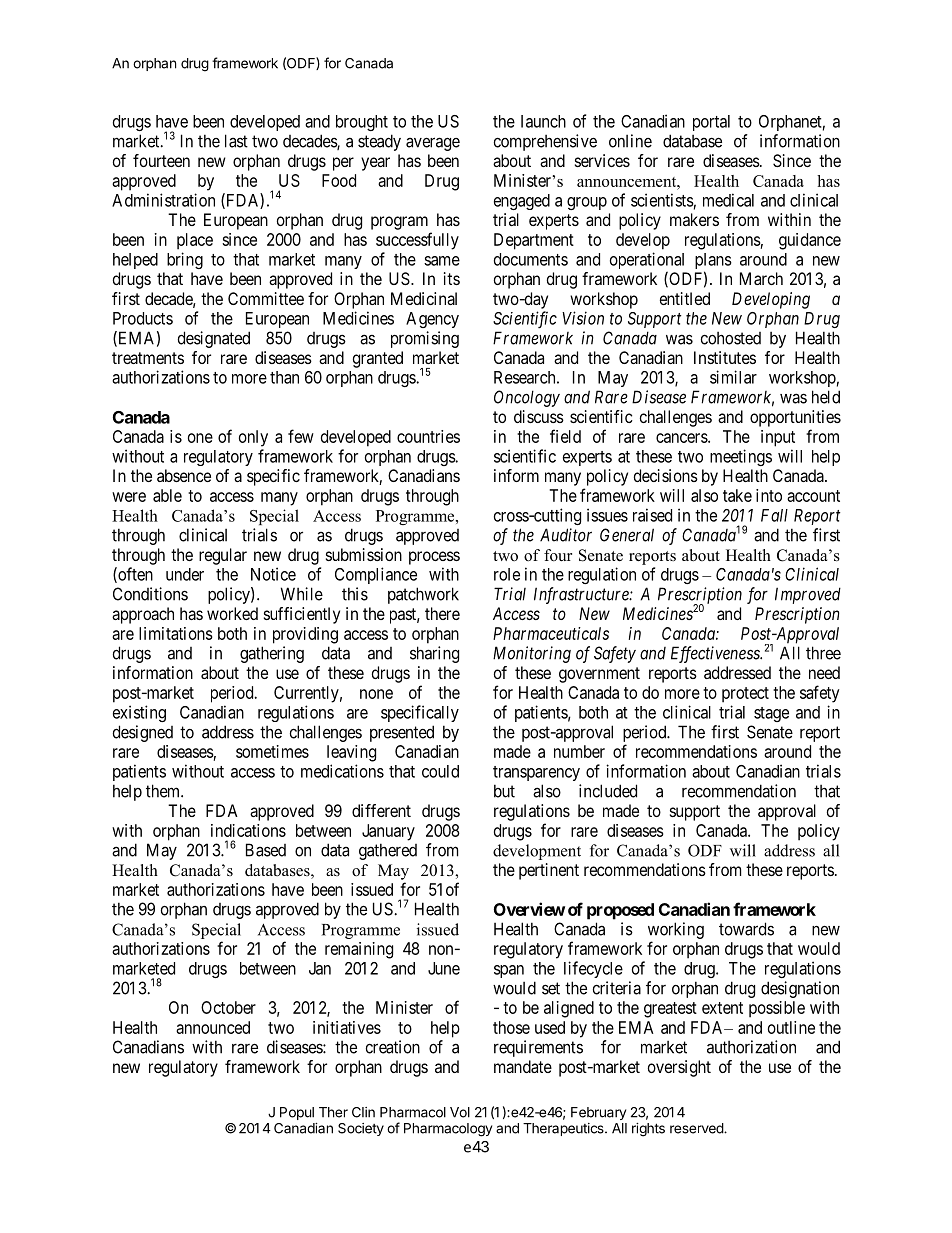 This screenshot has height=1233, width=952. What do you see at coordinates (434, 654) in the screenshot?
I see `sharing` at bounding box center [434, 654].
